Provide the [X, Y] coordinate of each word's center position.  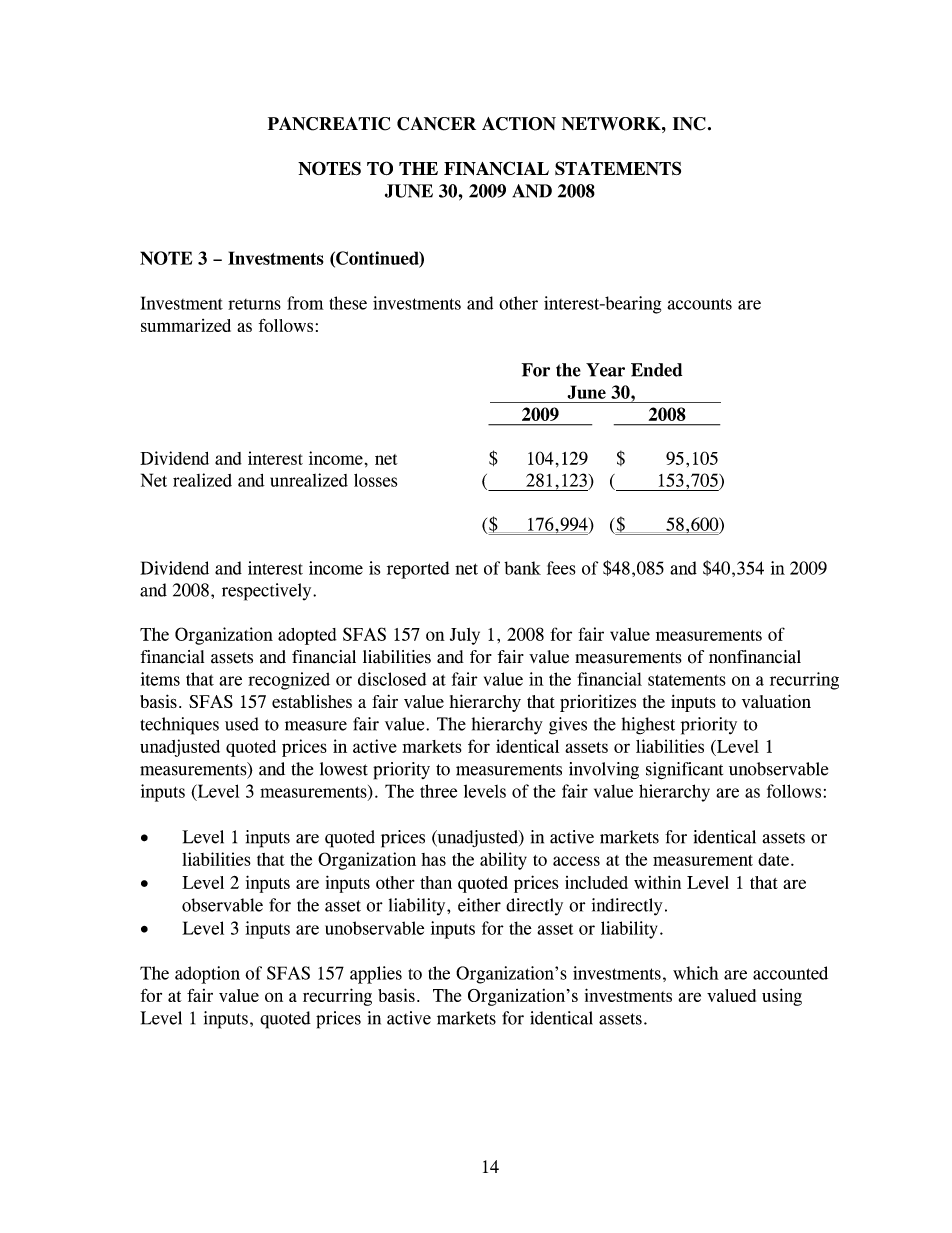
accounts [699, 304]
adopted [307, 636]
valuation [776, 701]
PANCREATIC [329, 124]
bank [522, 568]
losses [375, 480]
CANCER [436, 124]
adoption [207, 975]
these [348, 303]
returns [254, 304]
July [465, 636]
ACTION [519, 124]
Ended [656, 370]
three [438, 791]
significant [684, 771]
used [242, 724]
